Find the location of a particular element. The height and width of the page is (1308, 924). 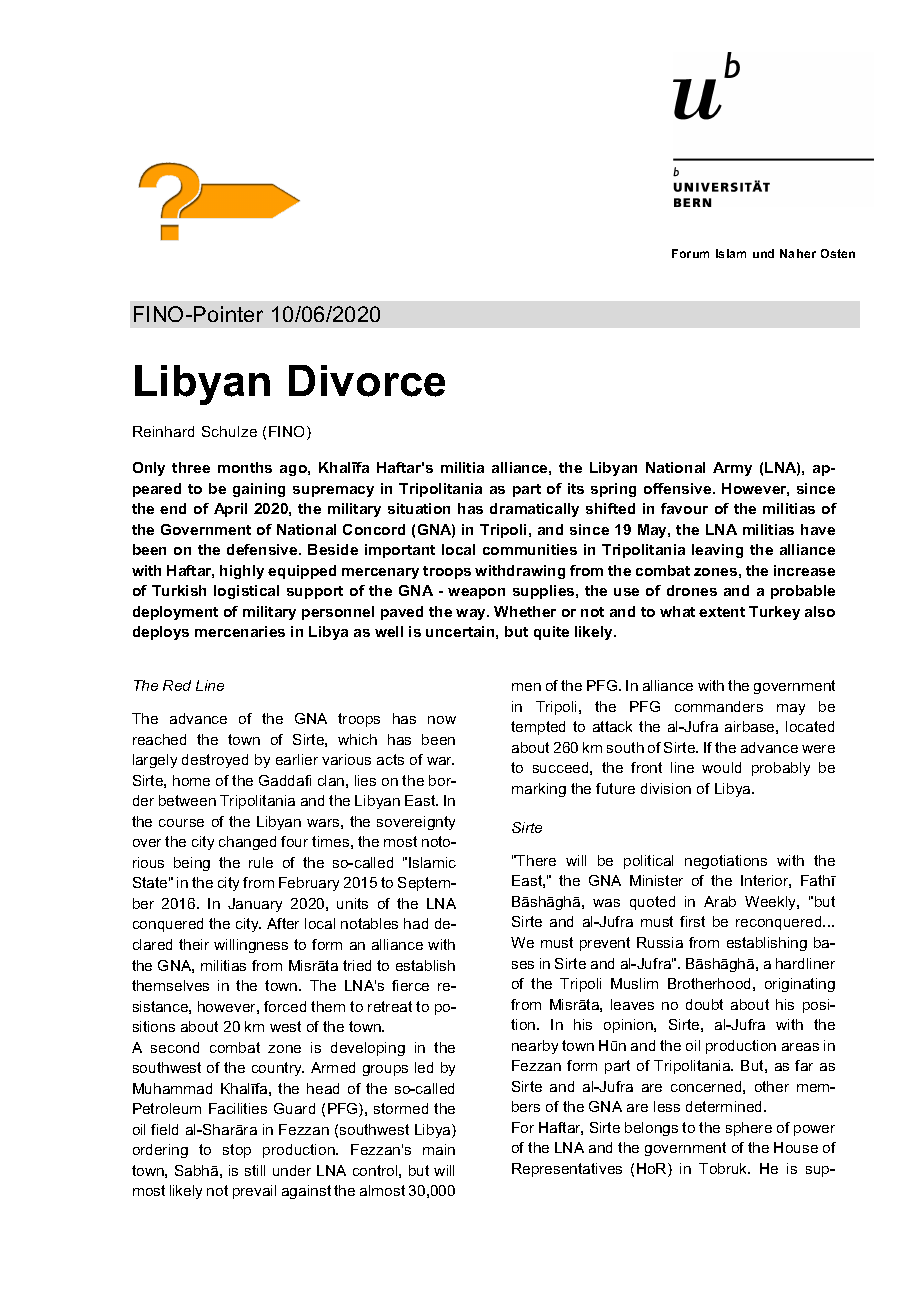

home is located at coordinates (191, 780).
